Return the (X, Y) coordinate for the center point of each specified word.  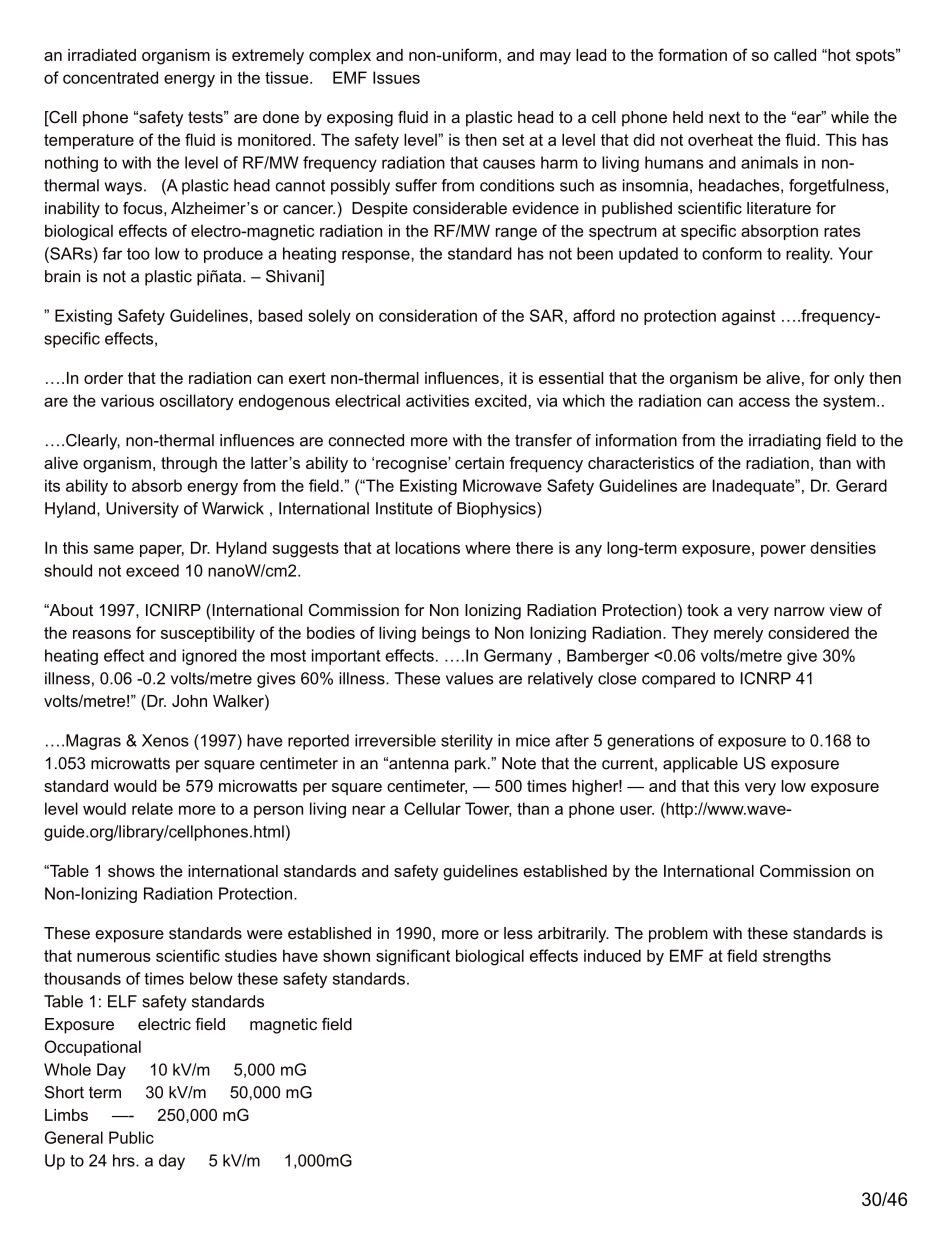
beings (446, 634)
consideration (428, 315)
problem (678, 935)
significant (413, 957)
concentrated (110, 77)
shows (131, 871)
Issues (396, 77)
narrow (799, 611)
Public (131, 1137)
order (103, 378)
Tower (488, 809)
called (795, 55)
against (748, 317)
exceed (152, 570)
